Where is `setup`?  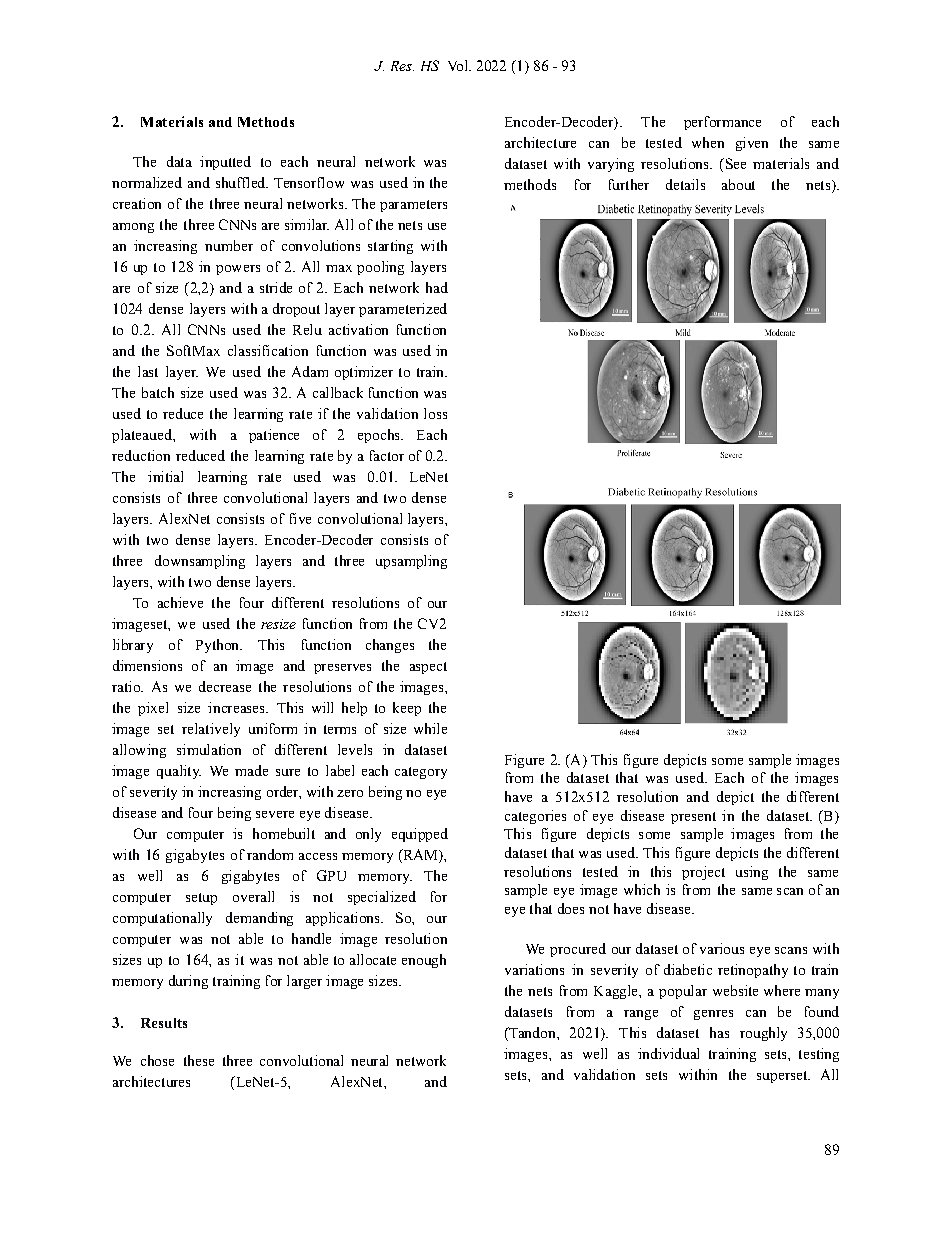
setup is located at coordinates (201, 899).
